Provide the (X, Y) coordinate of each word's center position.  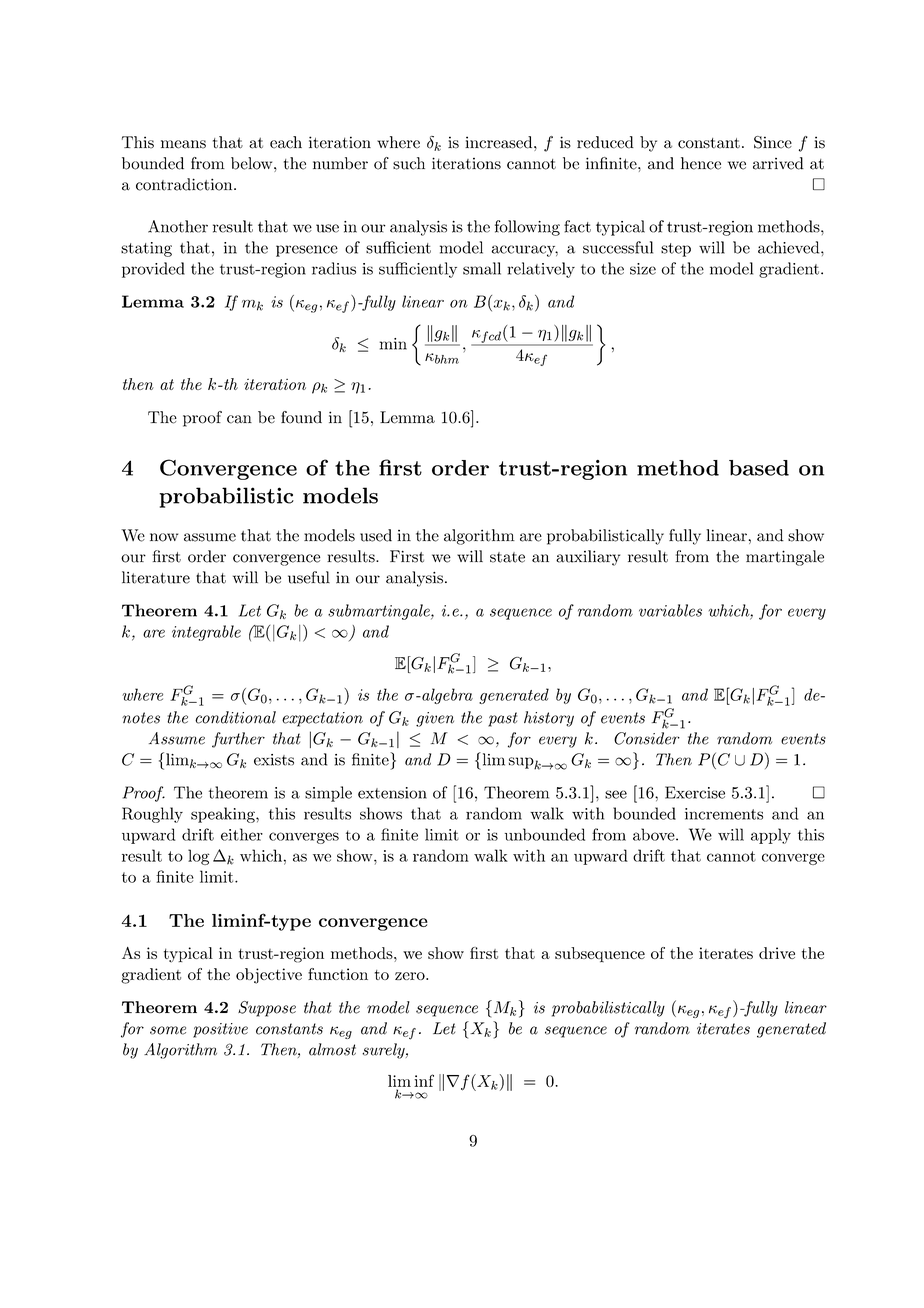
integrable (206, 633)
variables (670, 610)
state (507, 557)
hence (701, 163)
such (409, 163)
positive (220, 1030)
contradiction (185, 184)
